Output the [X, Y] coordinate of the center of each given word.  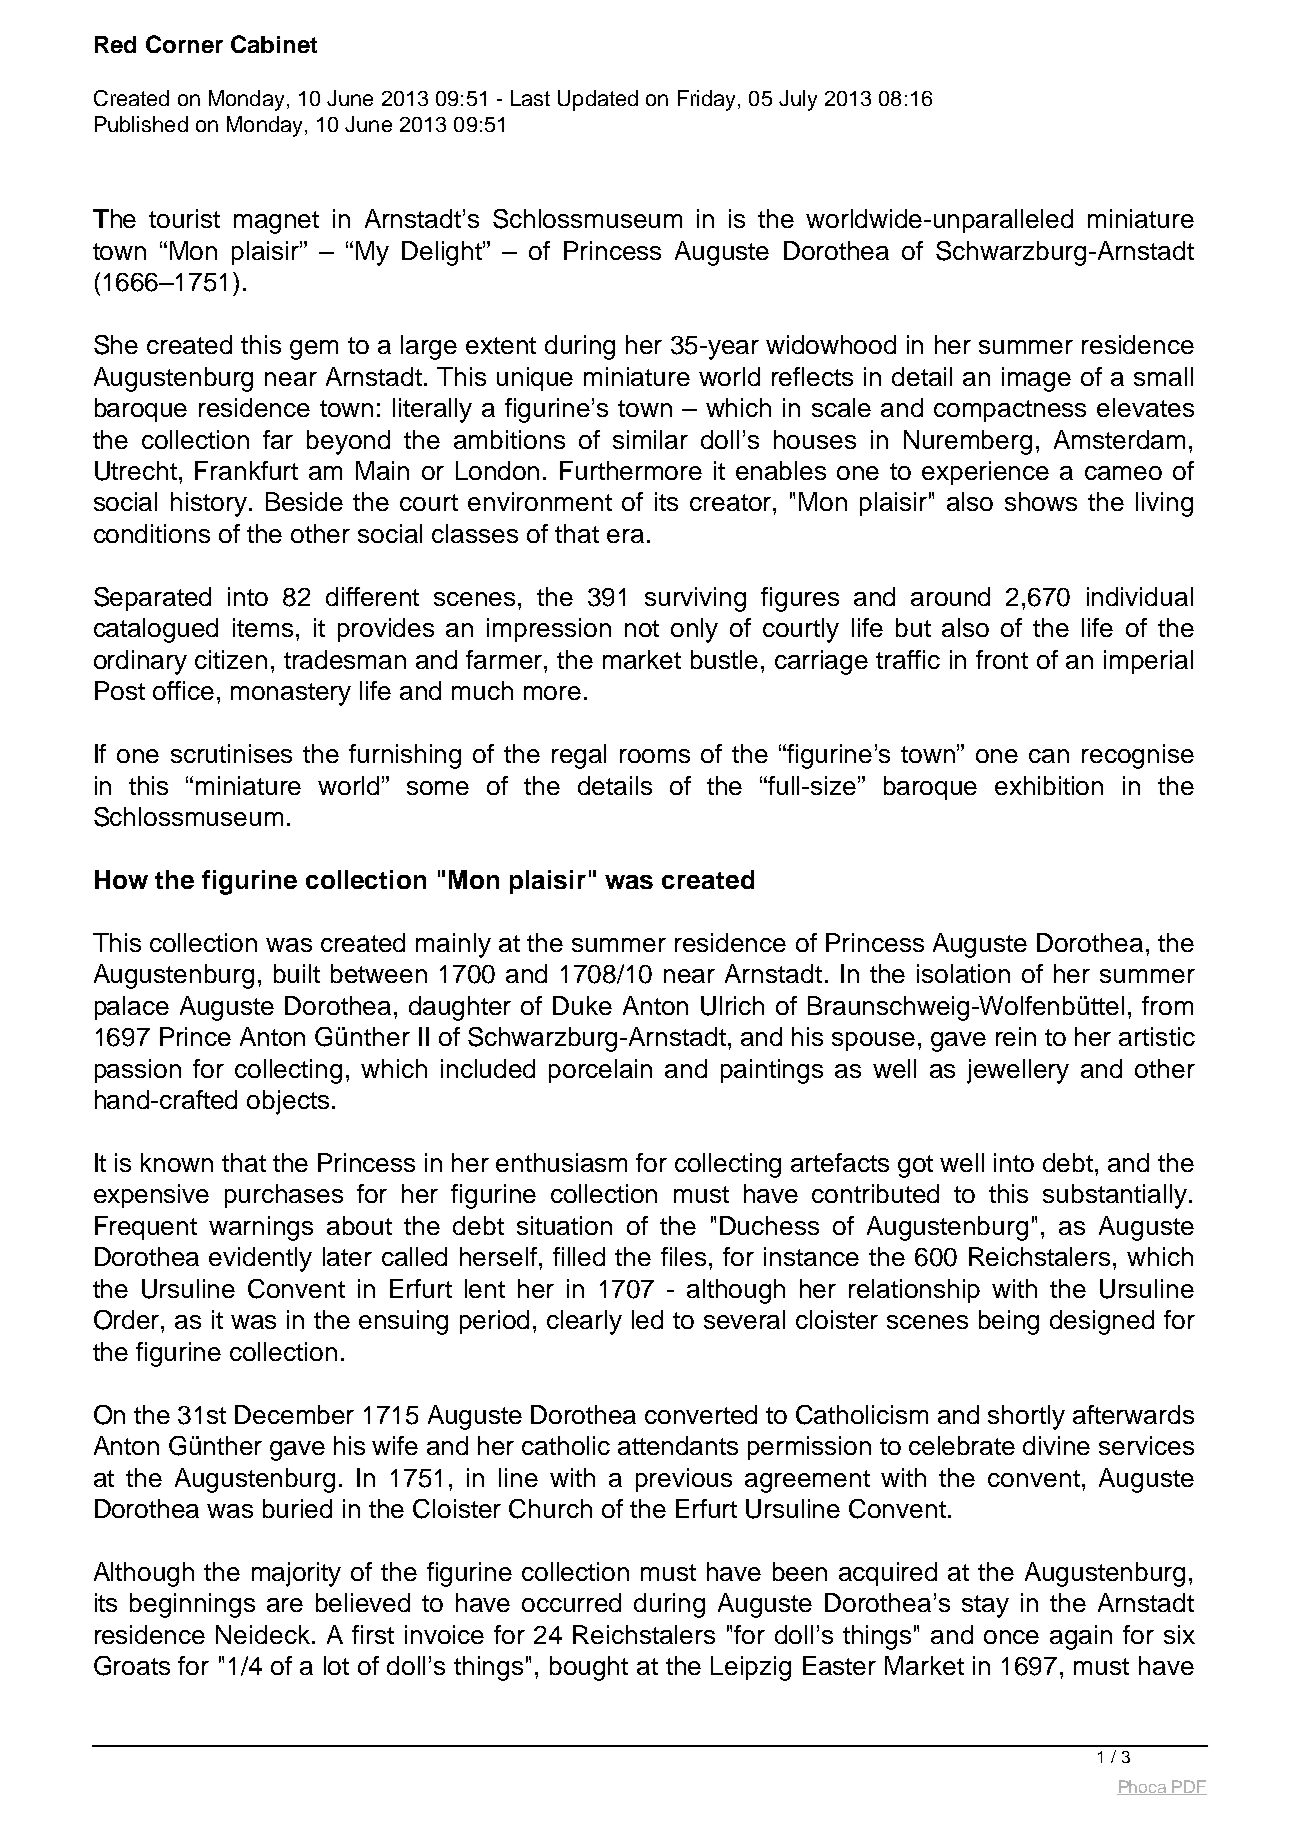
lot [336, 1665]
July [798, 100]
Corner [184, 44]
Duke [582, 1005]
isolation [963, 973]
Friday [706, 100]
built [297, 973]
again [1081, 1637]
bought [589, 1668]
